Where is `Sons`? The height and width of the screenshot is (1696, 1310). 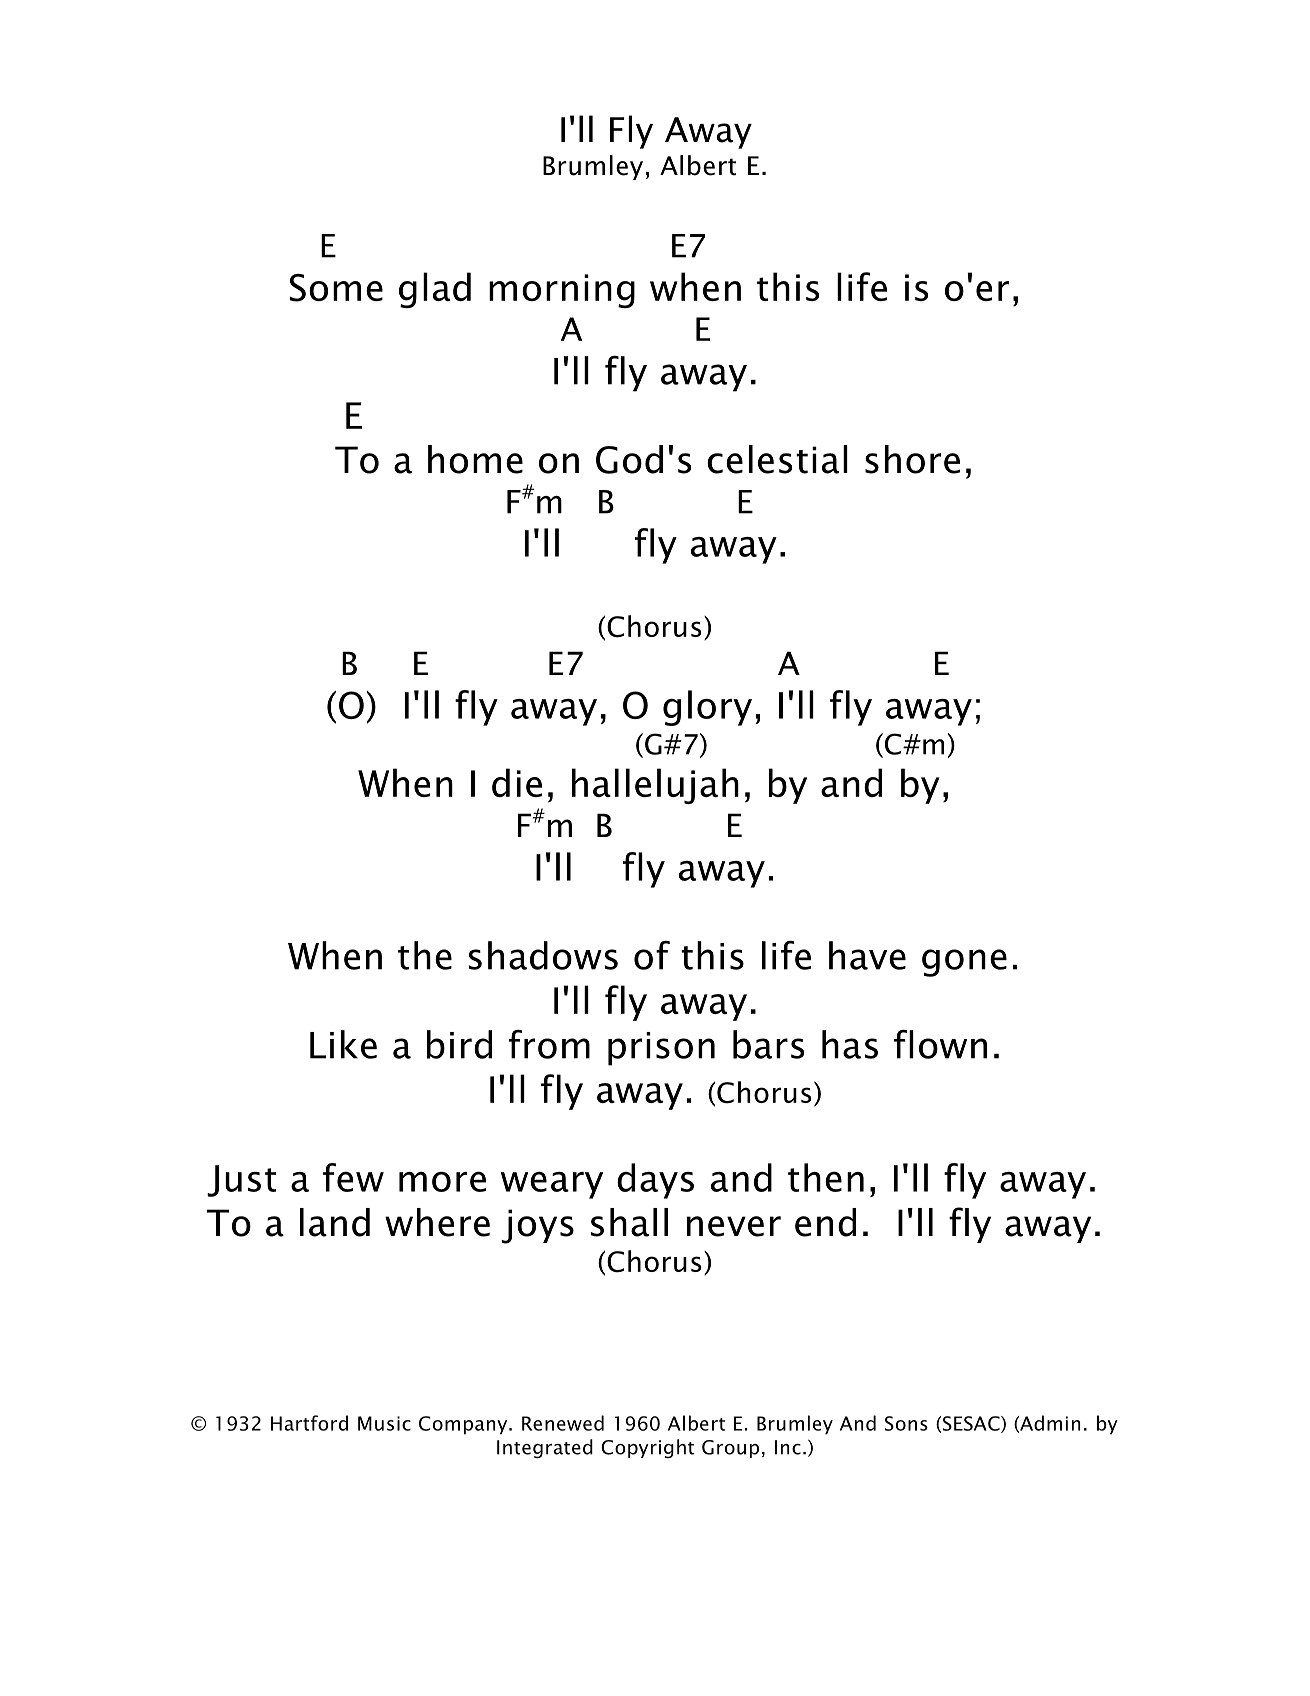 Sons is located at coordinates (906, 1423).
